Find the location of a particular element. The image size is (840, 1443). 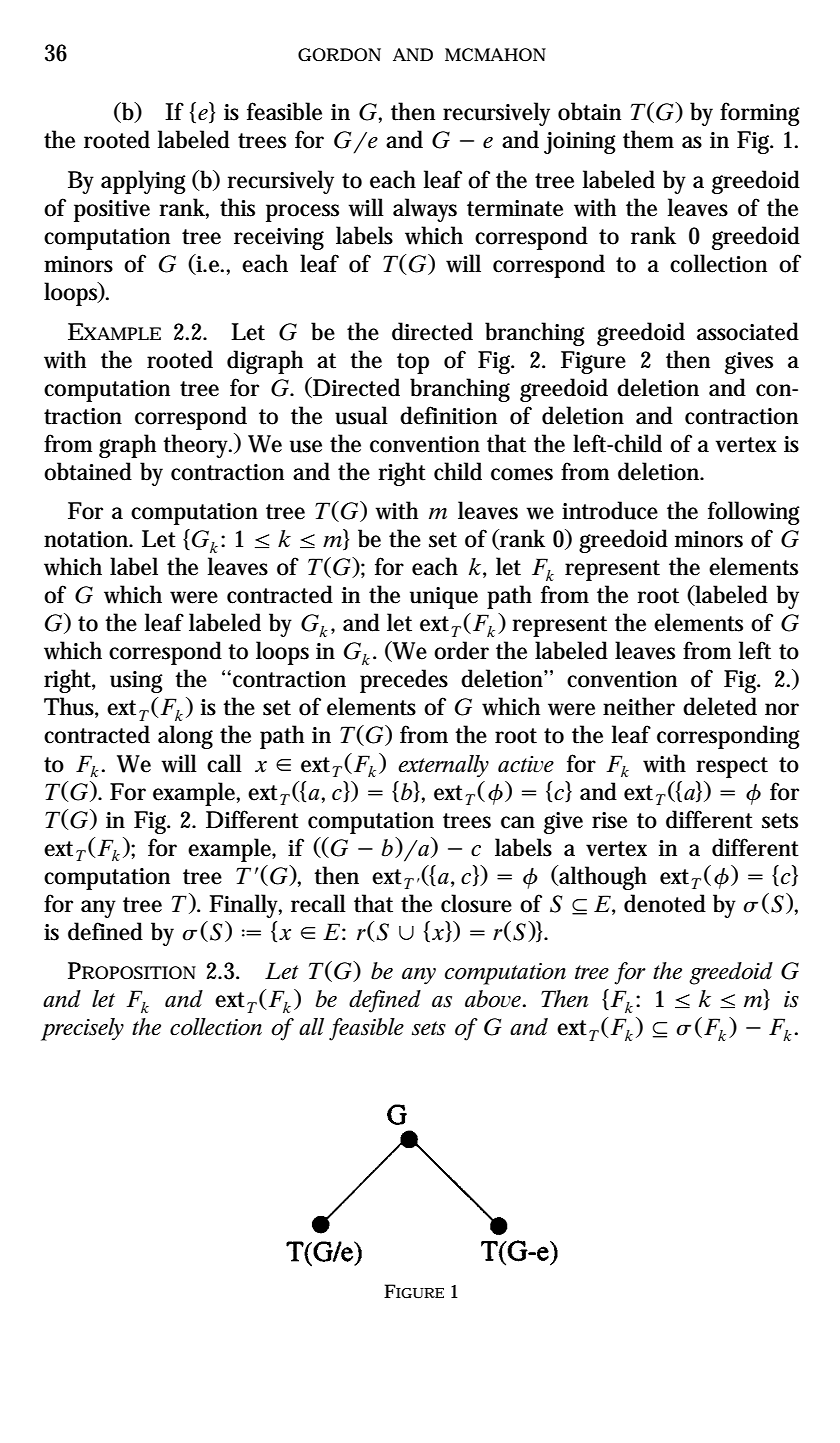

precedes is located at coordinates (404, 681).
